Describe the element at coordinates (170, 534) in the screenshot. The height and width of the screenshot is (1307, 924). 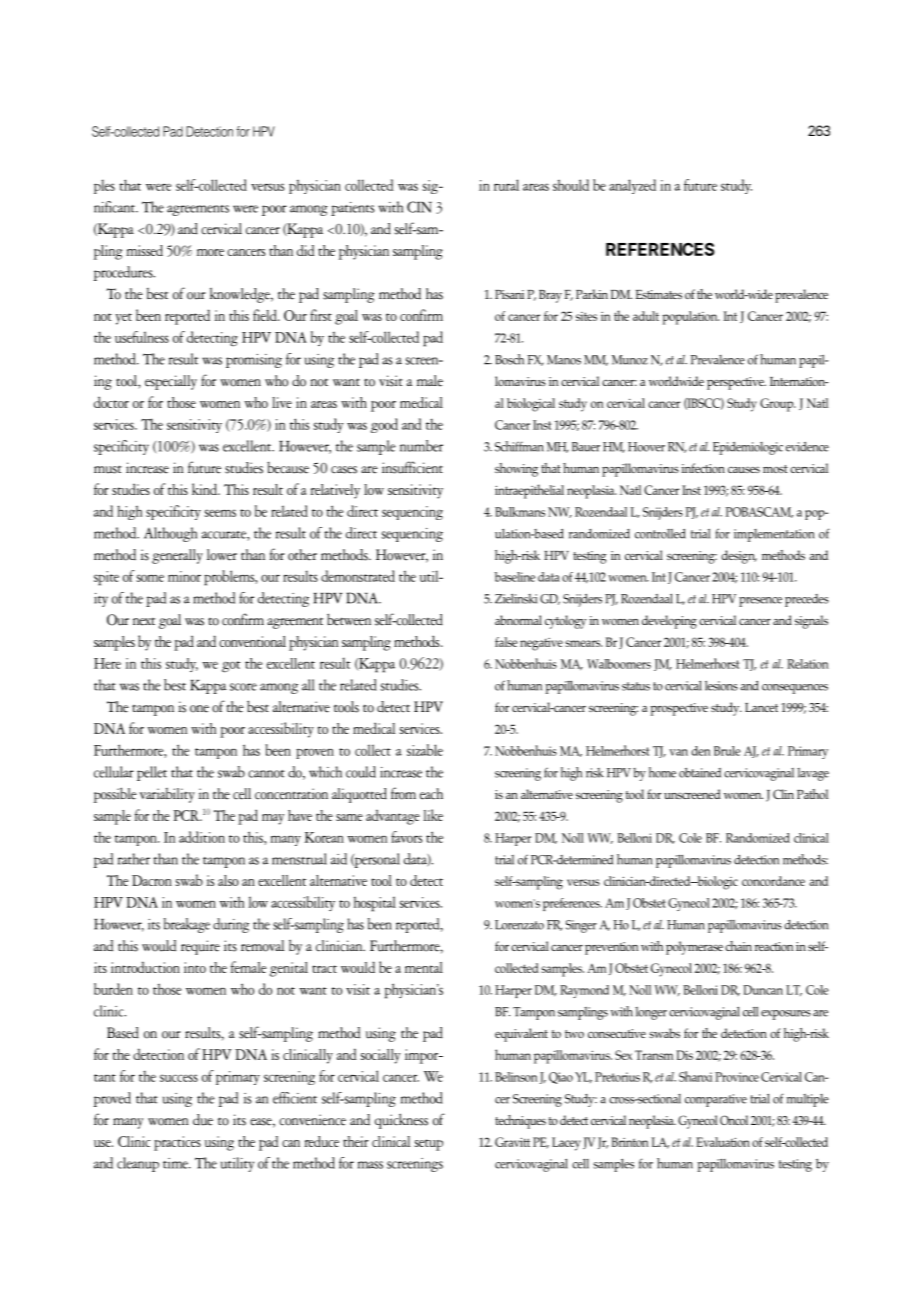
I see `Although` at that location.
